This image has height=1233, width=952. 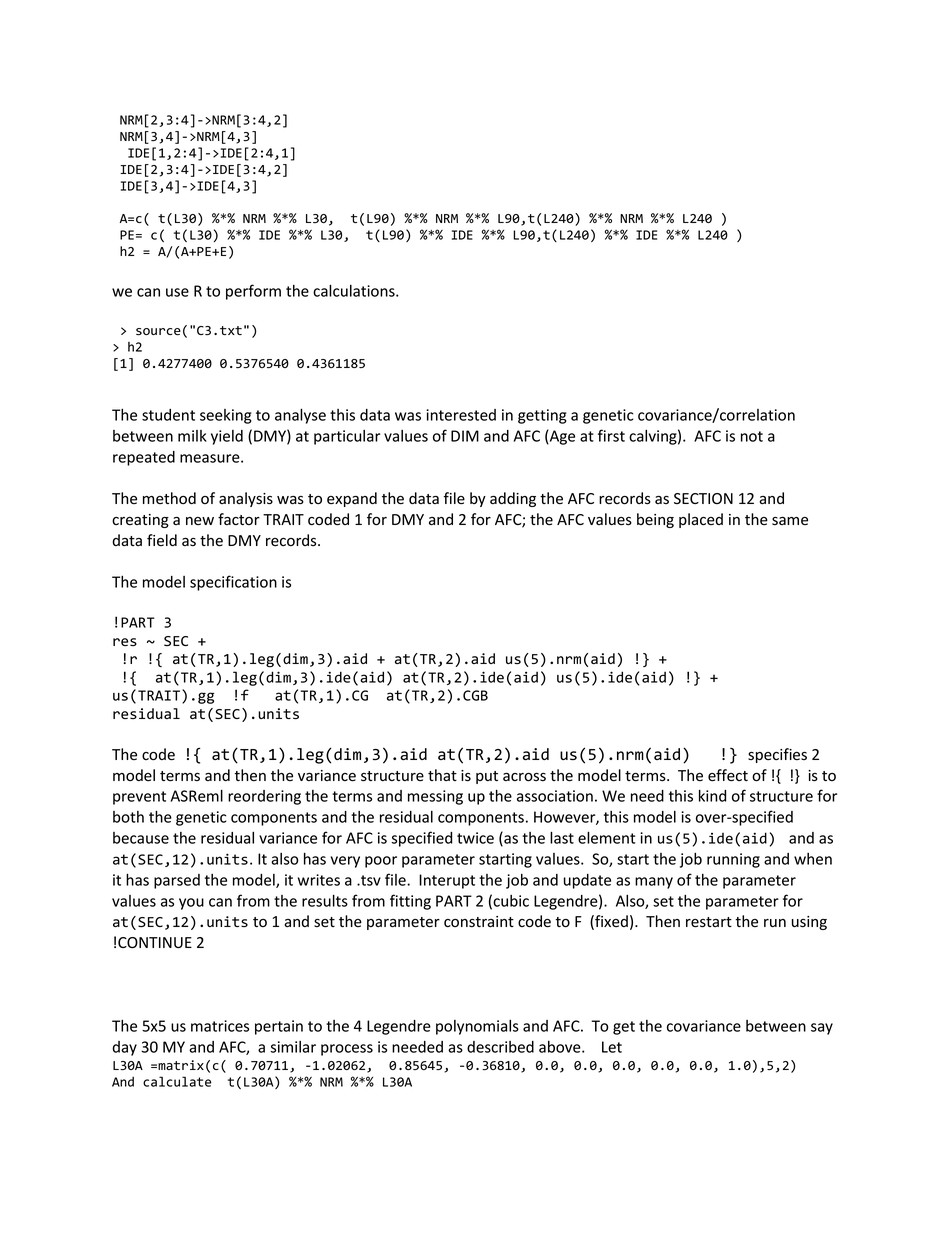 What do you see at coordinates (500, 1047) in the image?
I see `described` at bounding box center [500, 1047].
